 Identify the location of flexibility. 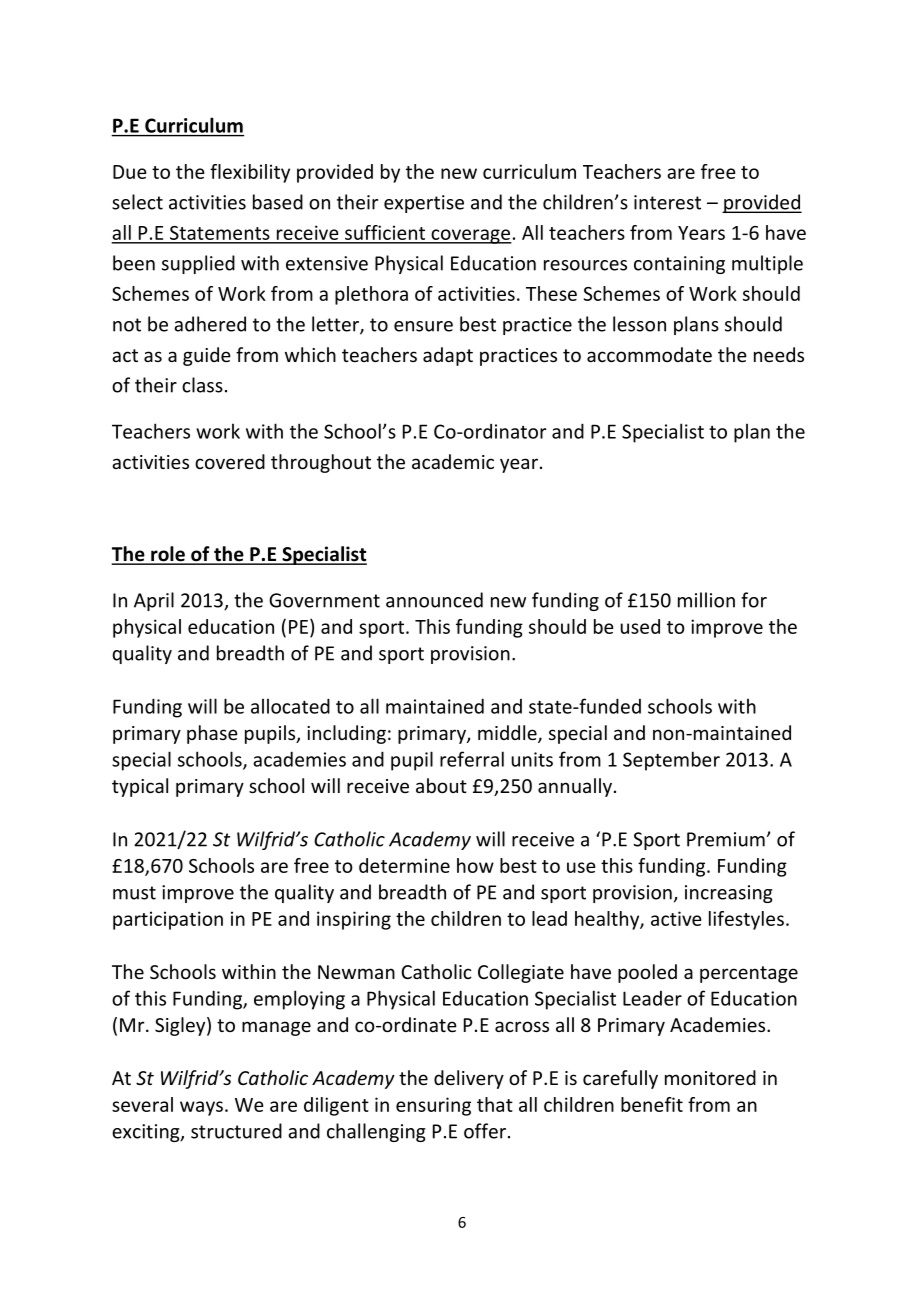
(250, 173).
